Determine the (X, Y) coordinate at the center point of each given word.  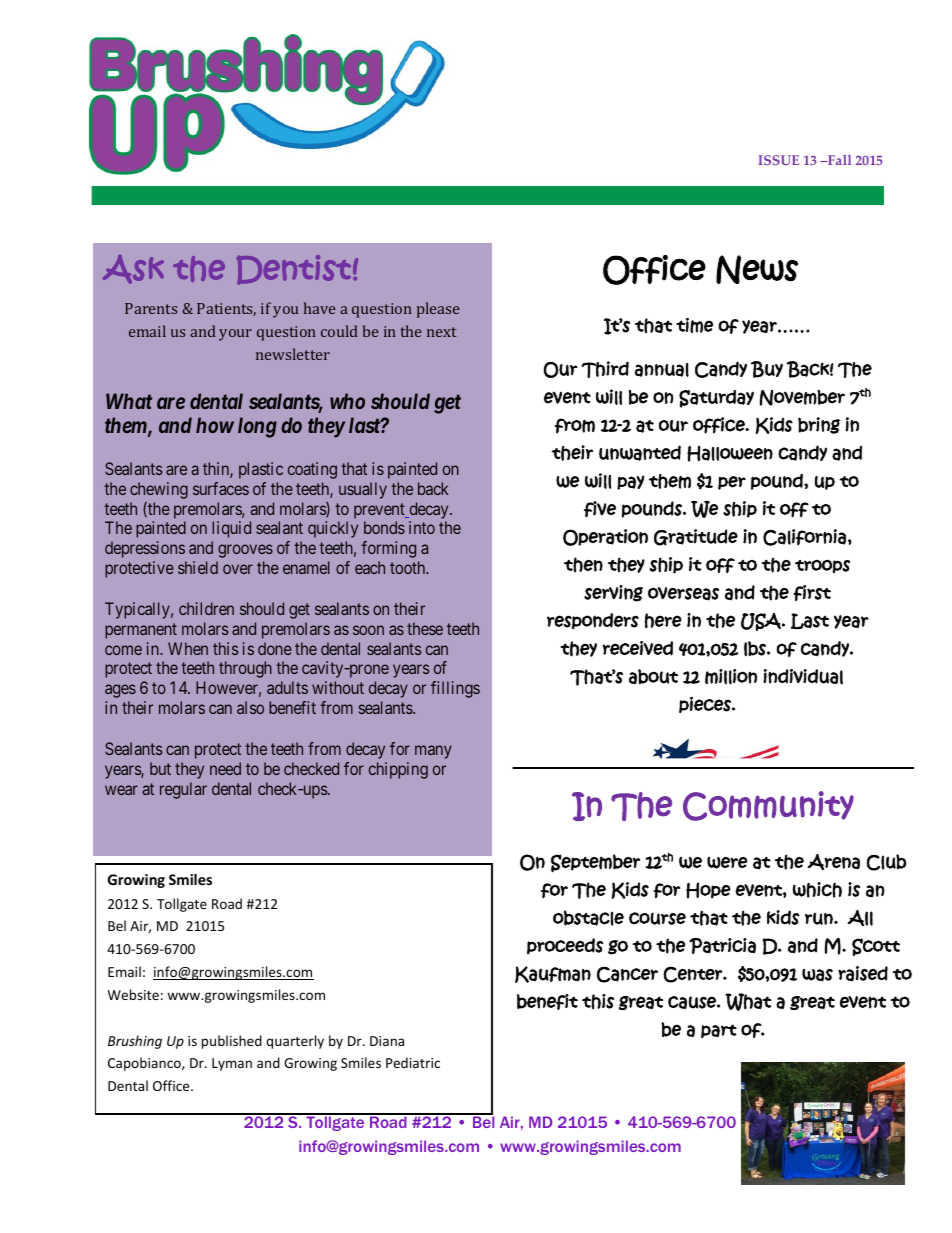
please (438, 310)
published (232, 1042)
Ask (133, 269)
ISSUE (778, 160)
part (719, 1031)
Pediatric (413, 1062)
